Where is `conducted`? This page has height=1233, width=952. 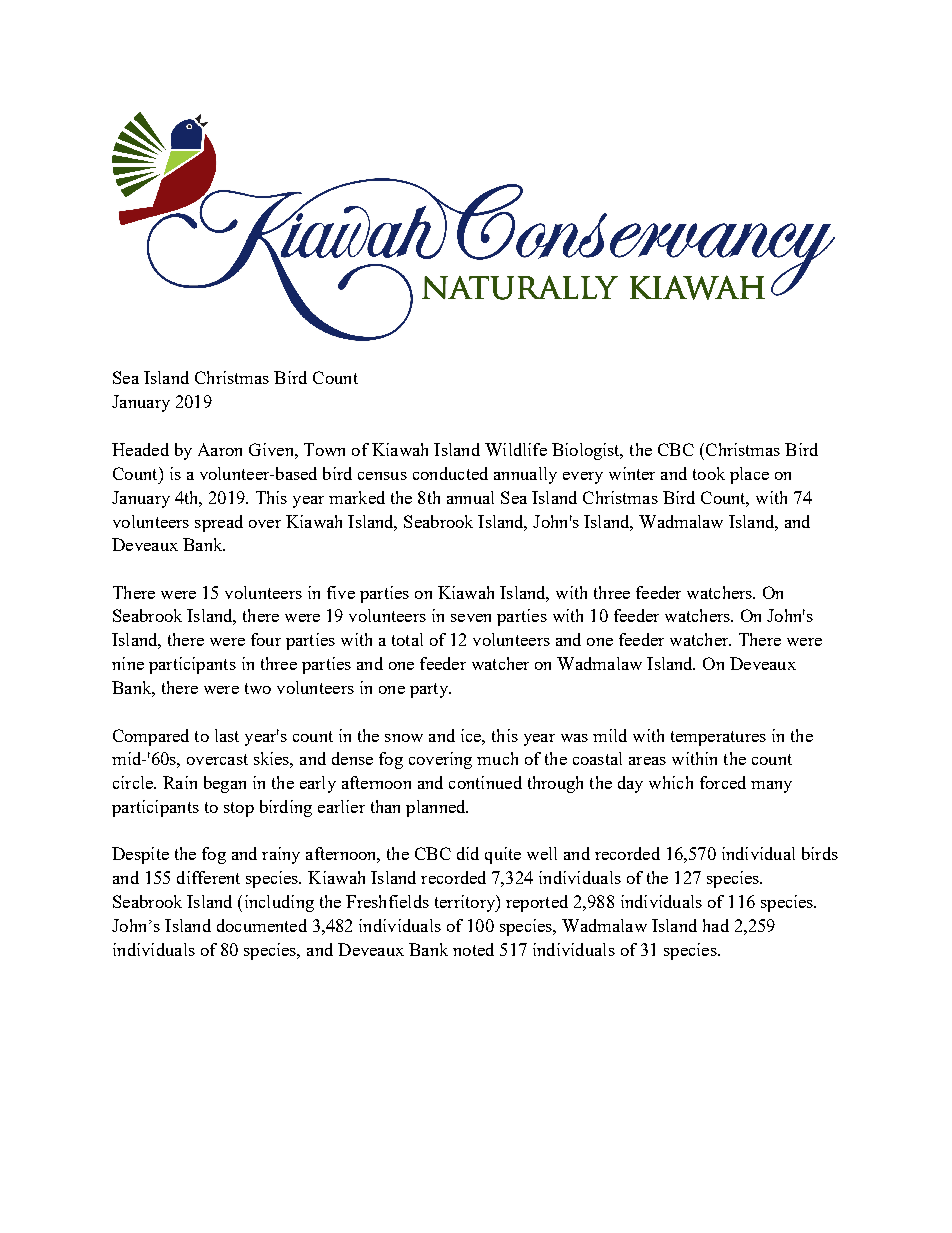
conducted is located at coordinates (450, 473).
